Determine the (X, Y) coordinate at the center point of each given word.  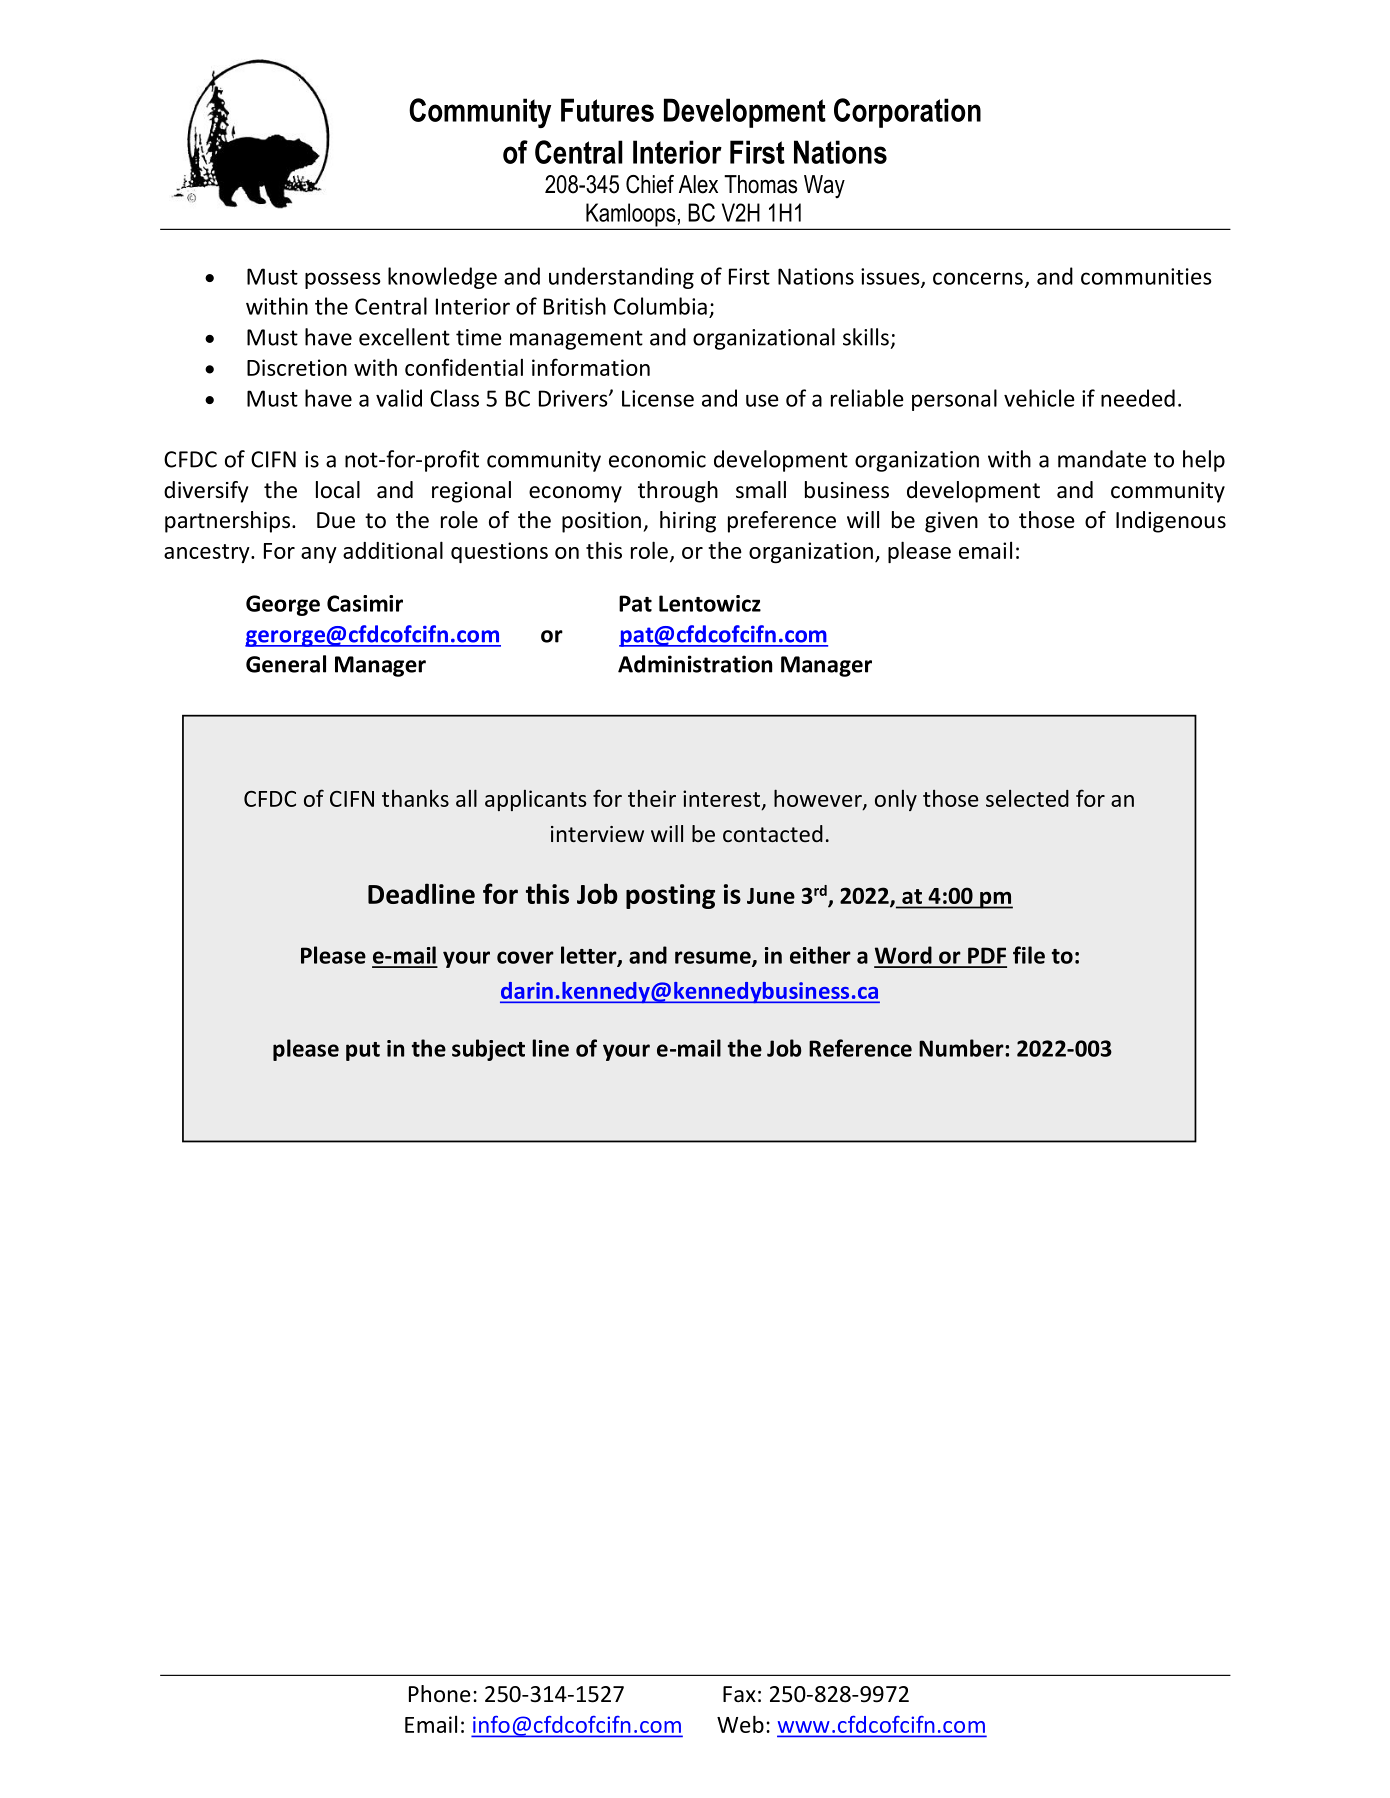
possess (343, 280)
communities (1146, 276)
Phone (440, 1694)
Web (740, 1724)
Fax (739, 1694)
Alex (698, 184)
